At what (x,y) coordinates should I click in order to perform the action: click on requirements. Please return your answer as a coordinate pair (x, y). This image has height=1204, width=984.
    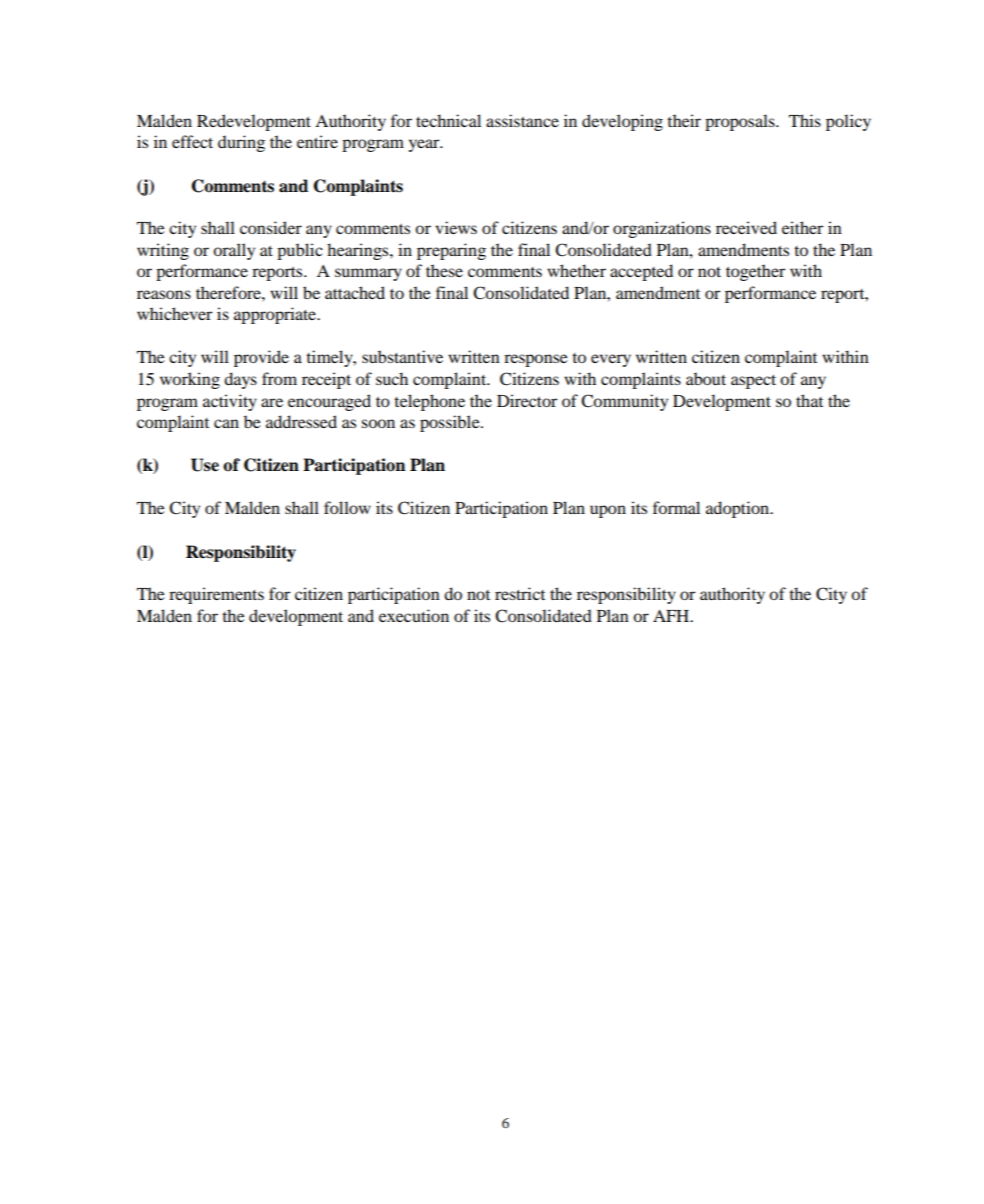
    Looking at the image, I should click on (216, 595).
